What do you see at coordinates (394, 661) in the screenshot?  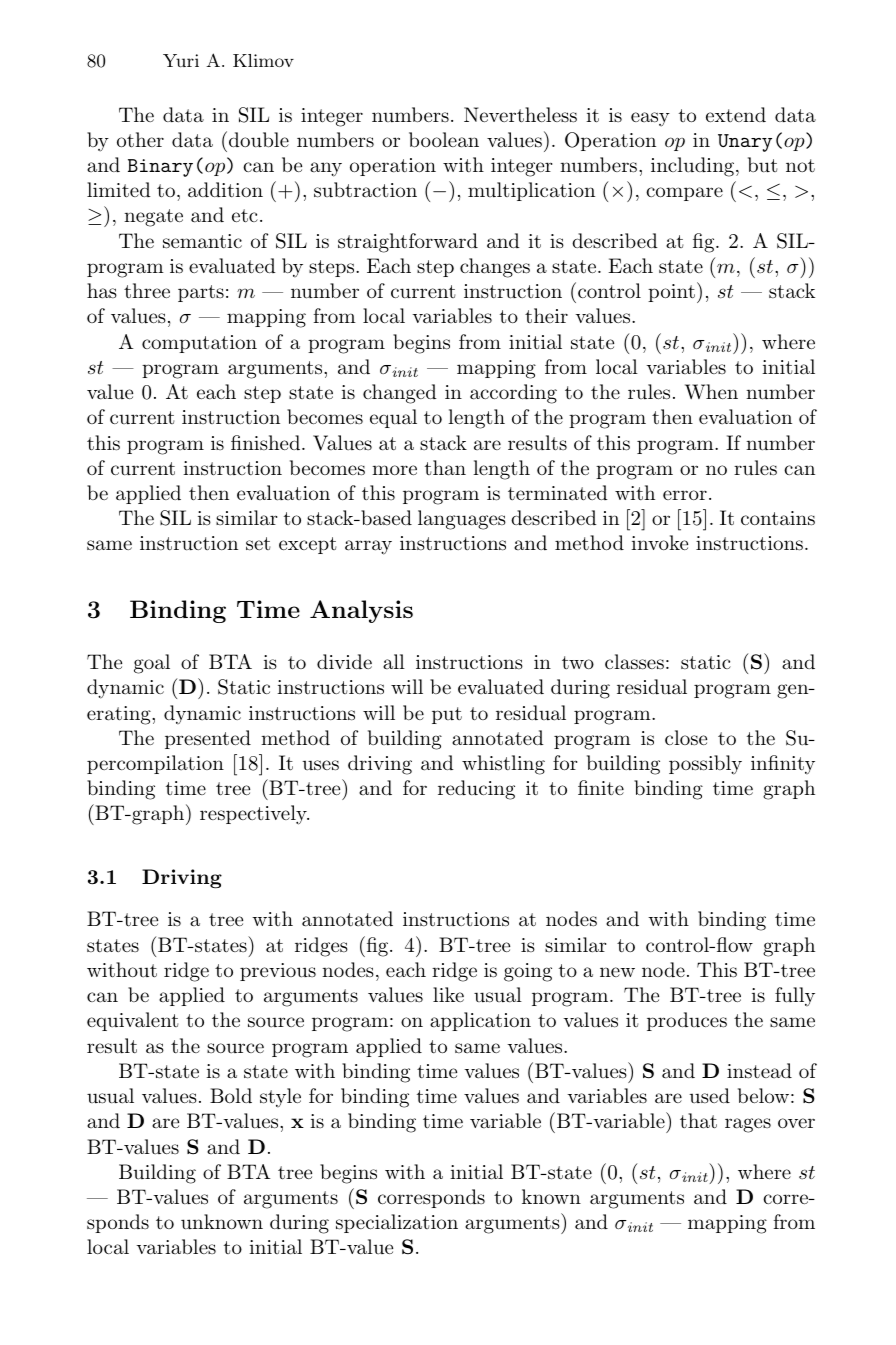 I see `all` at bounding box center [394, 661].
